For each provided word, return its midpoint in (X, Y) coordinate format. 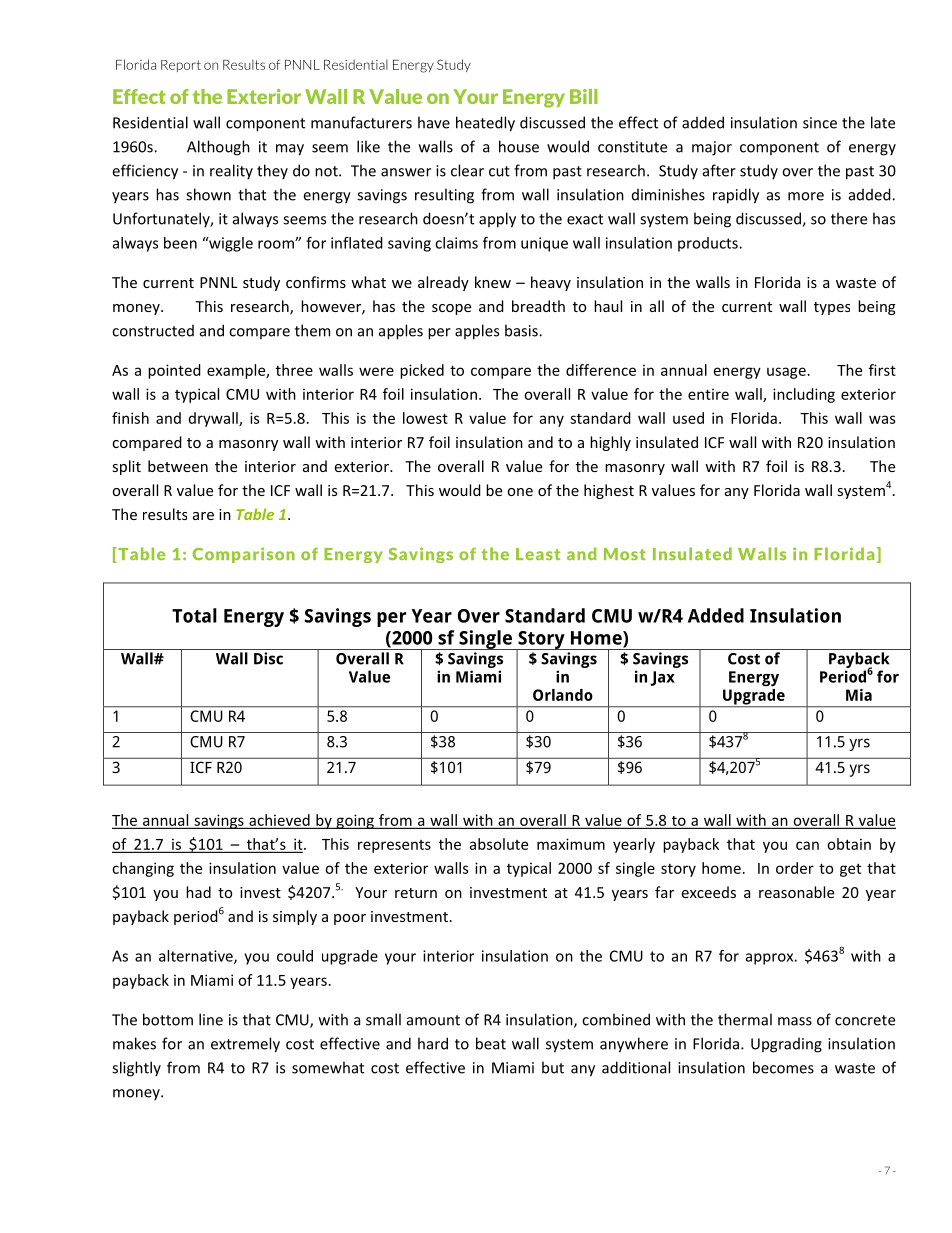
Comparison (244, 555)
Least (538, 554)
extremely (245, 1045)
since (820, 123)
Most (625, 554)
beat (491, 1043)
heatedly (485, 124)
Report (181, 66)
